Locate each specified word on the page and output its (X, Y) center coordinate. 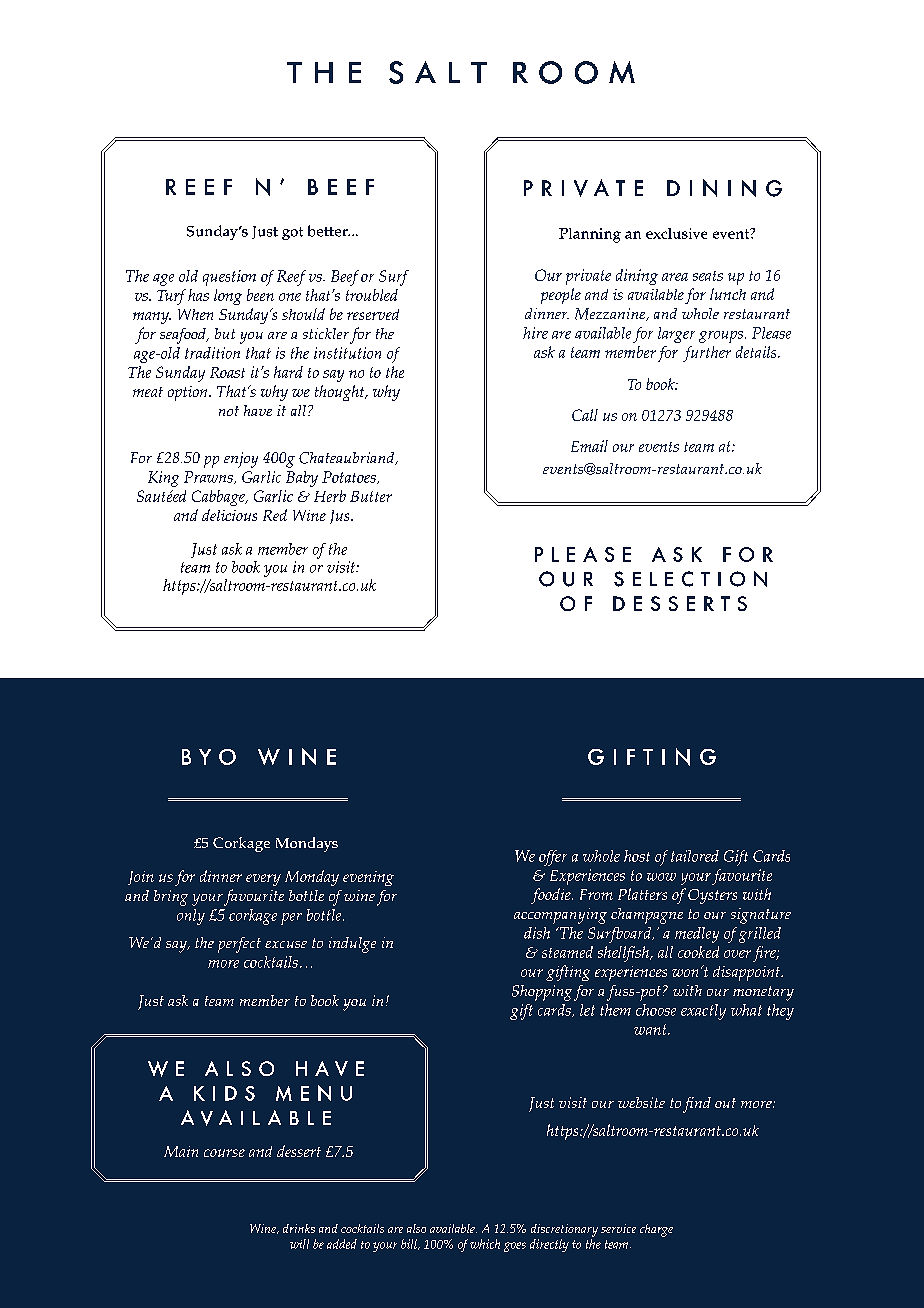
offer (553, 858)
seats (708, 276)
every (263, 880)
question (229, 278)
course (224, 1153)
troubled (372, 295)
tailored (695, 856)
